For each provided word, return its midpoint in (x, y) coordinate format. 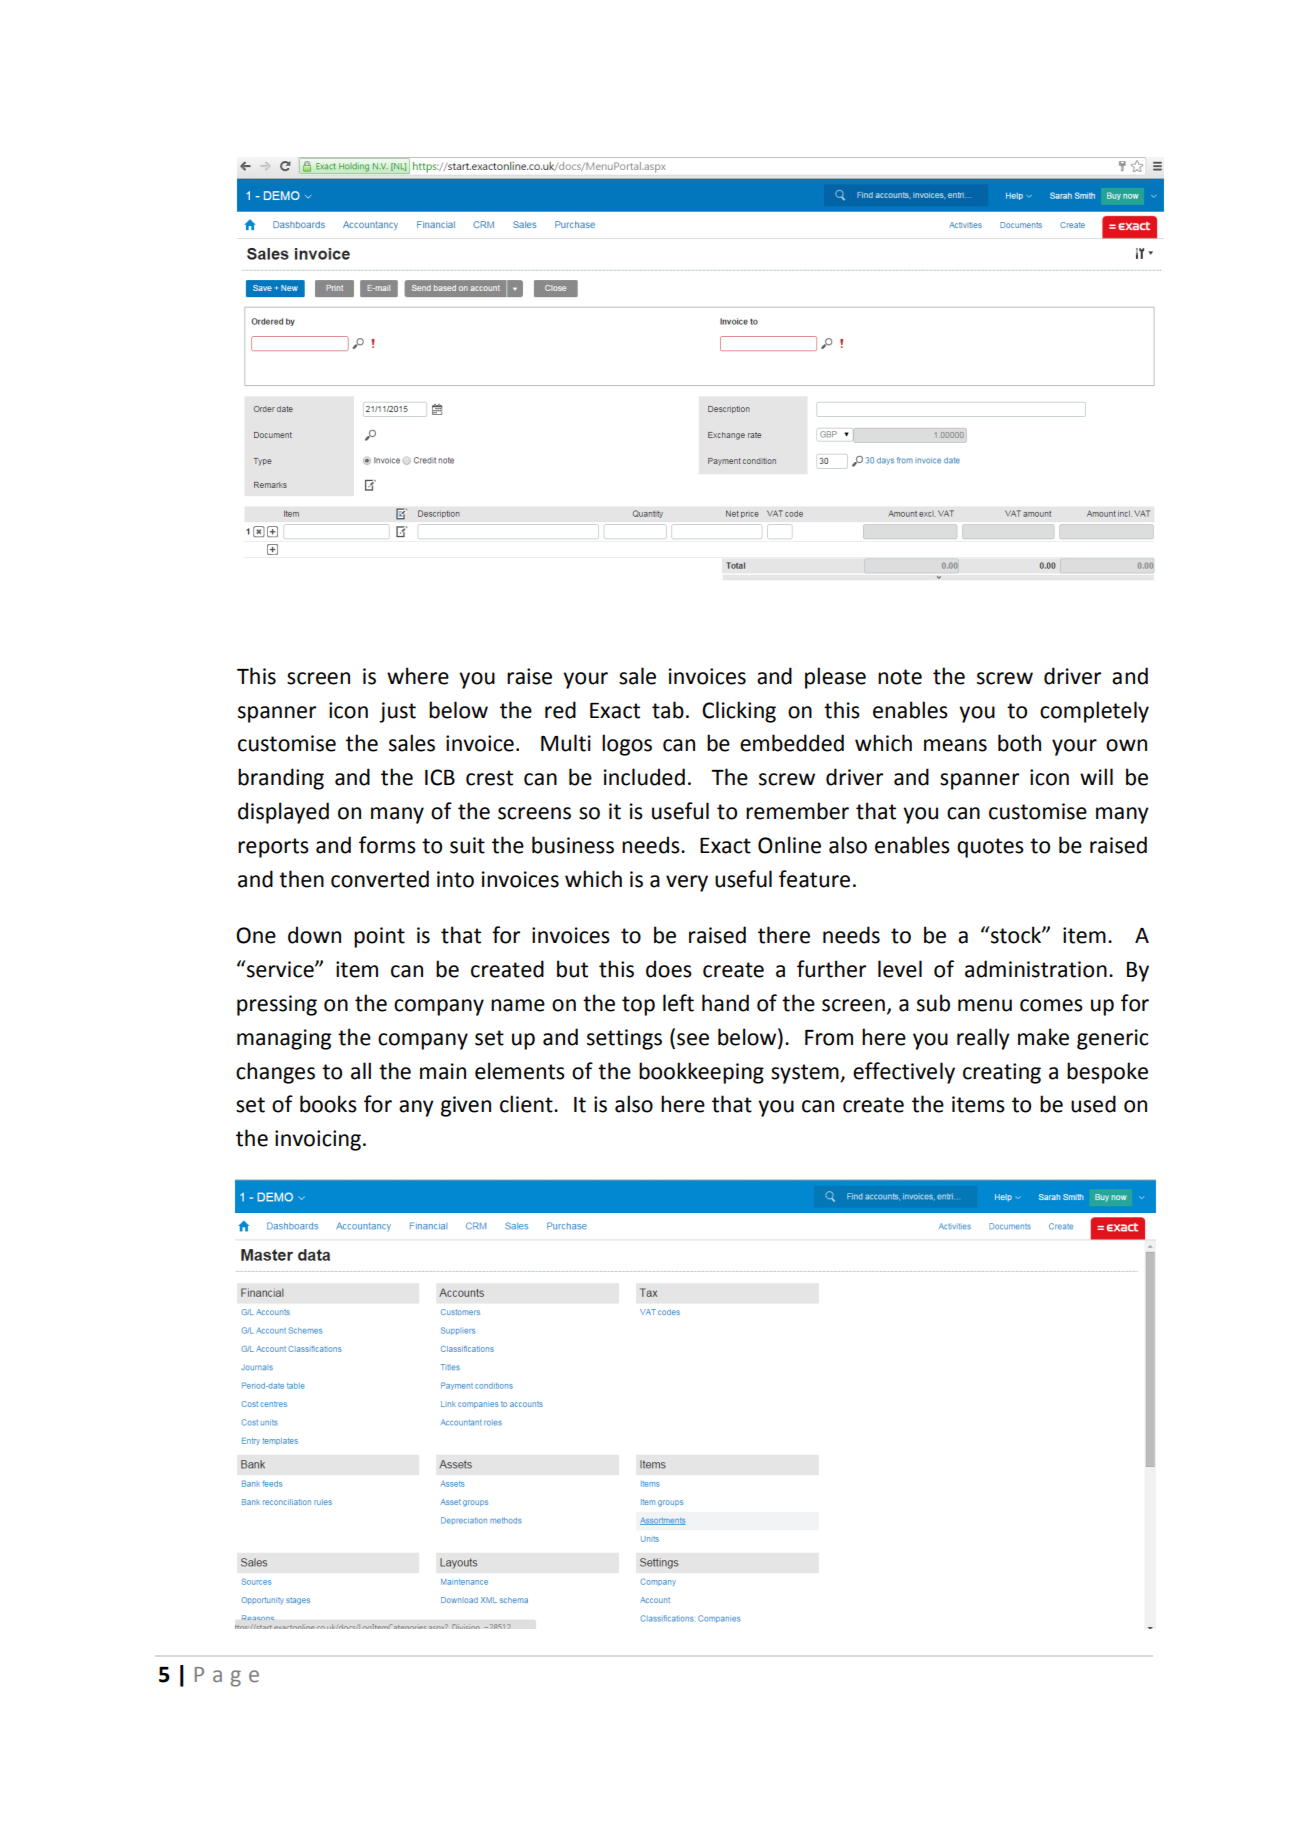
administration (1036, 969)
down (314, 935)
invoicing (318, 1140)
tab (668, 710)
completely (1094, 712)
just (397, 712)
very (687, 883)
